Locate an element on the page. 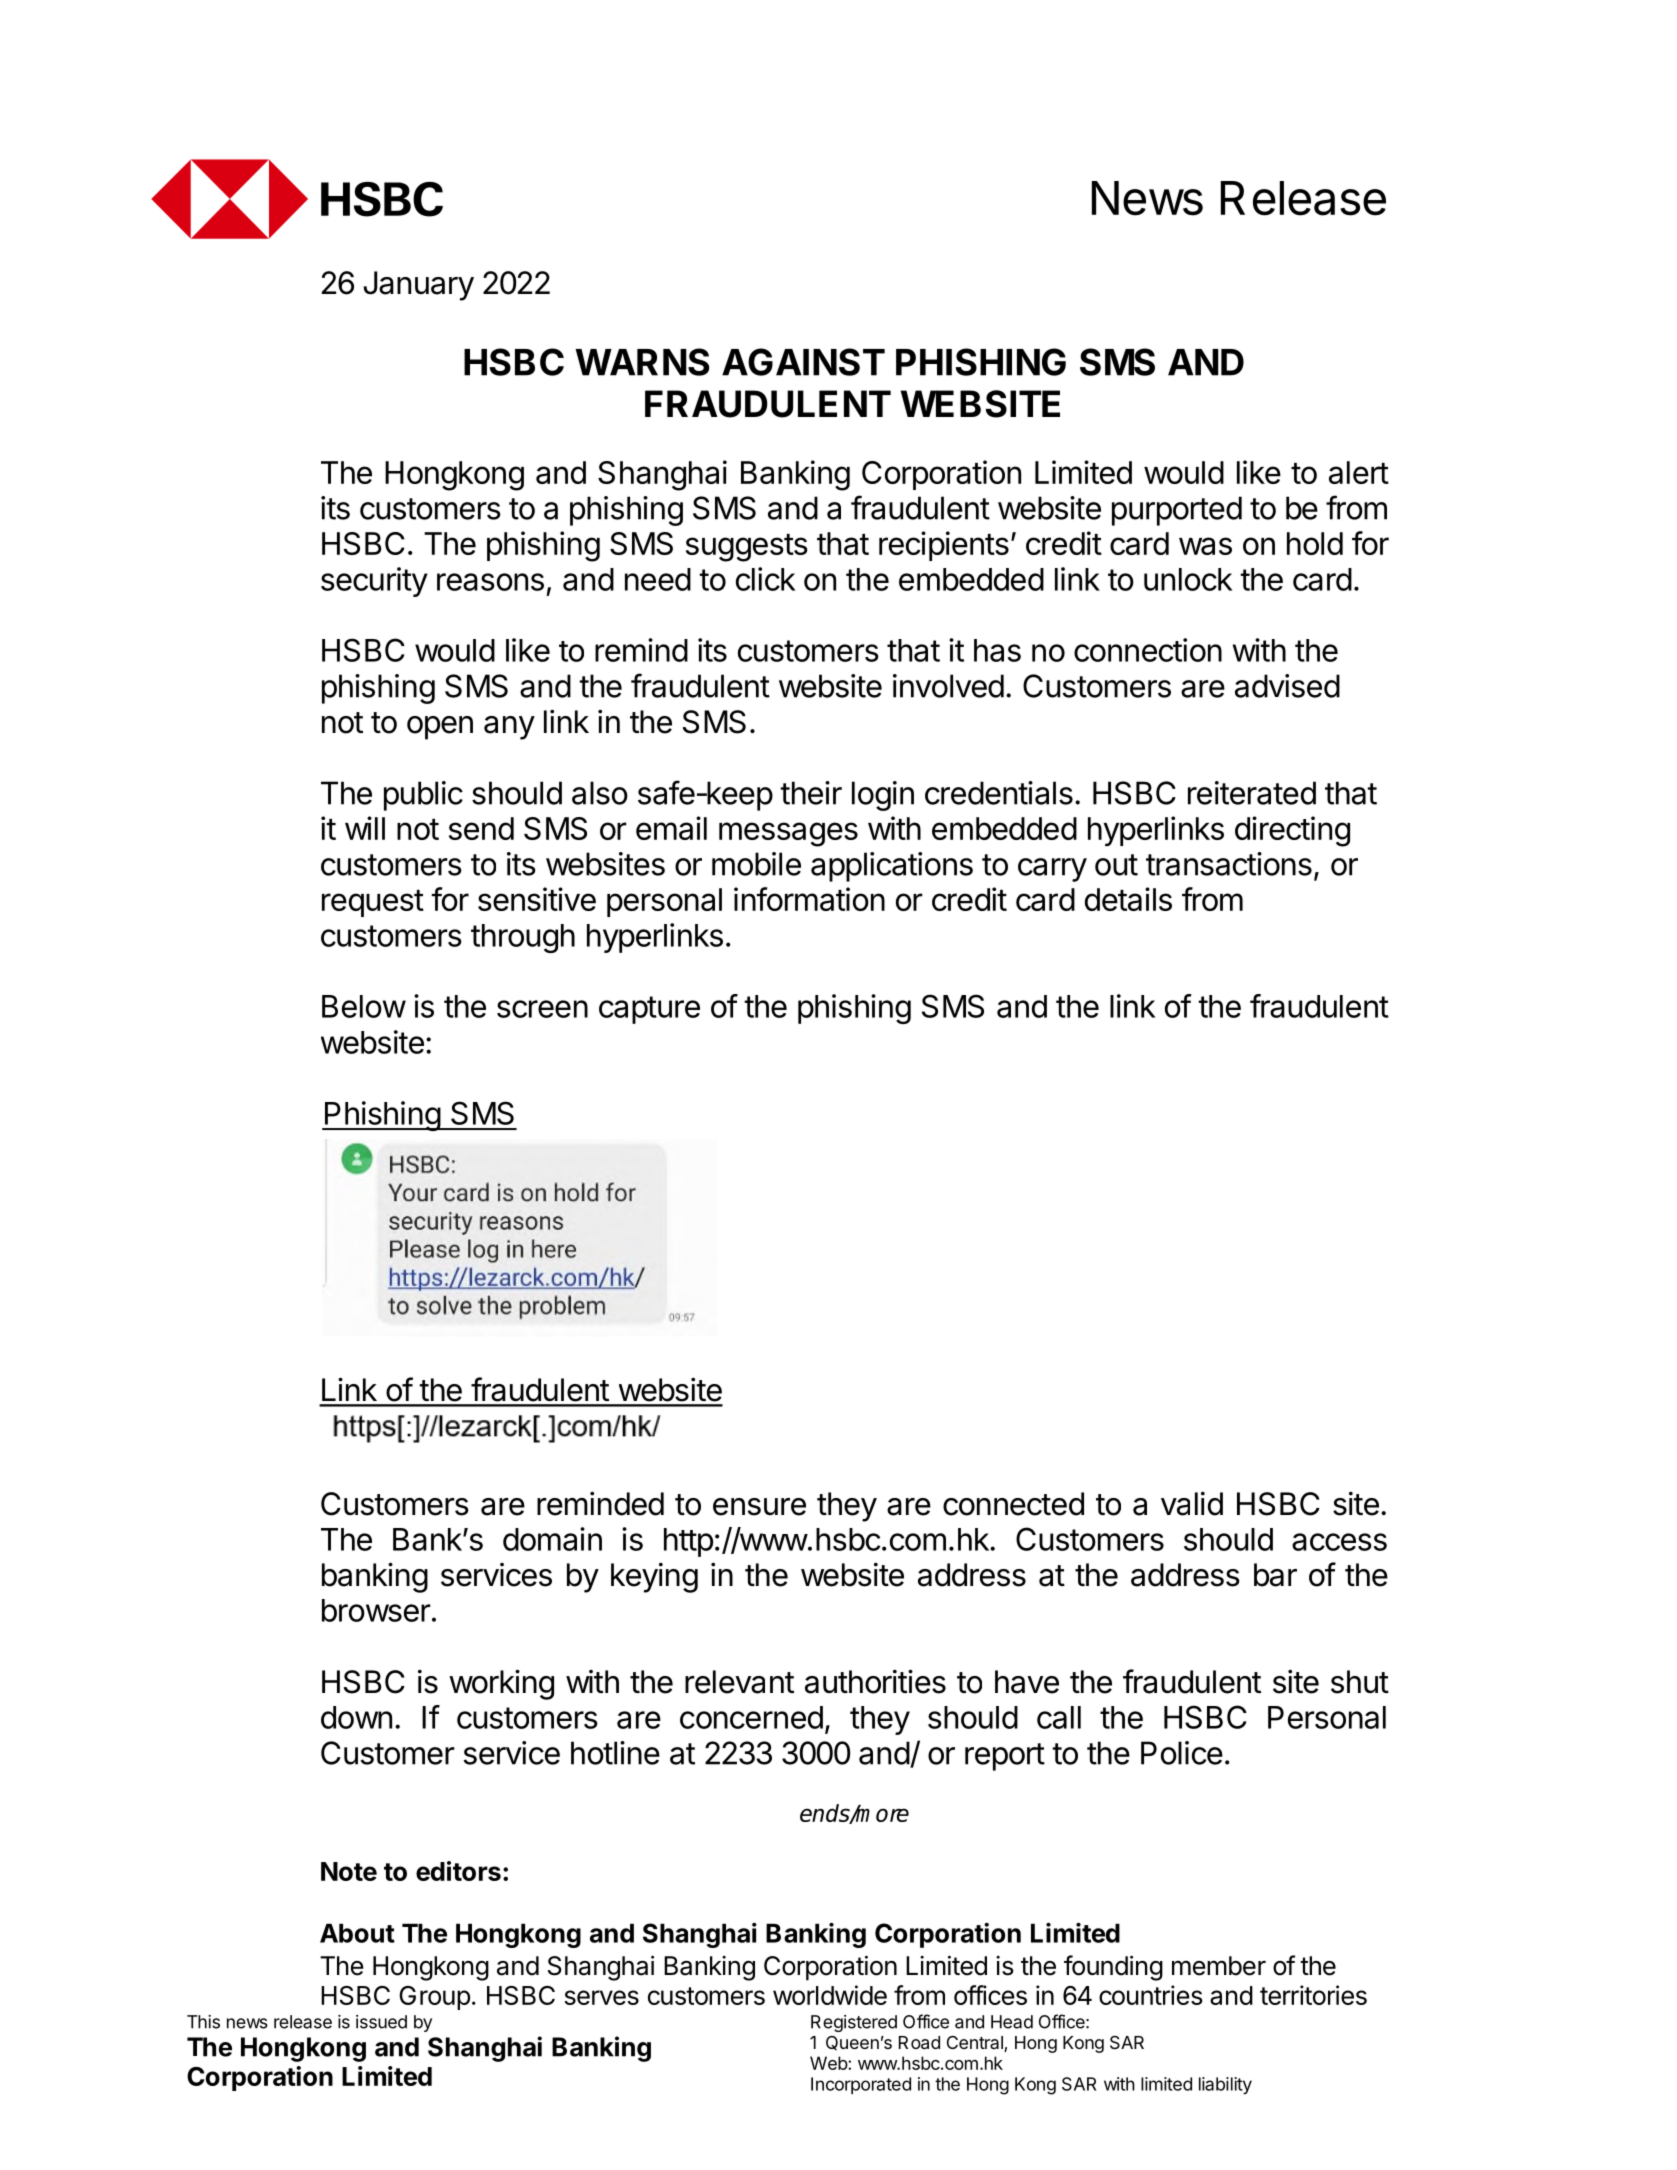 This document has height=2170, width=1677. capture is located at coordinates (649, 1010).
